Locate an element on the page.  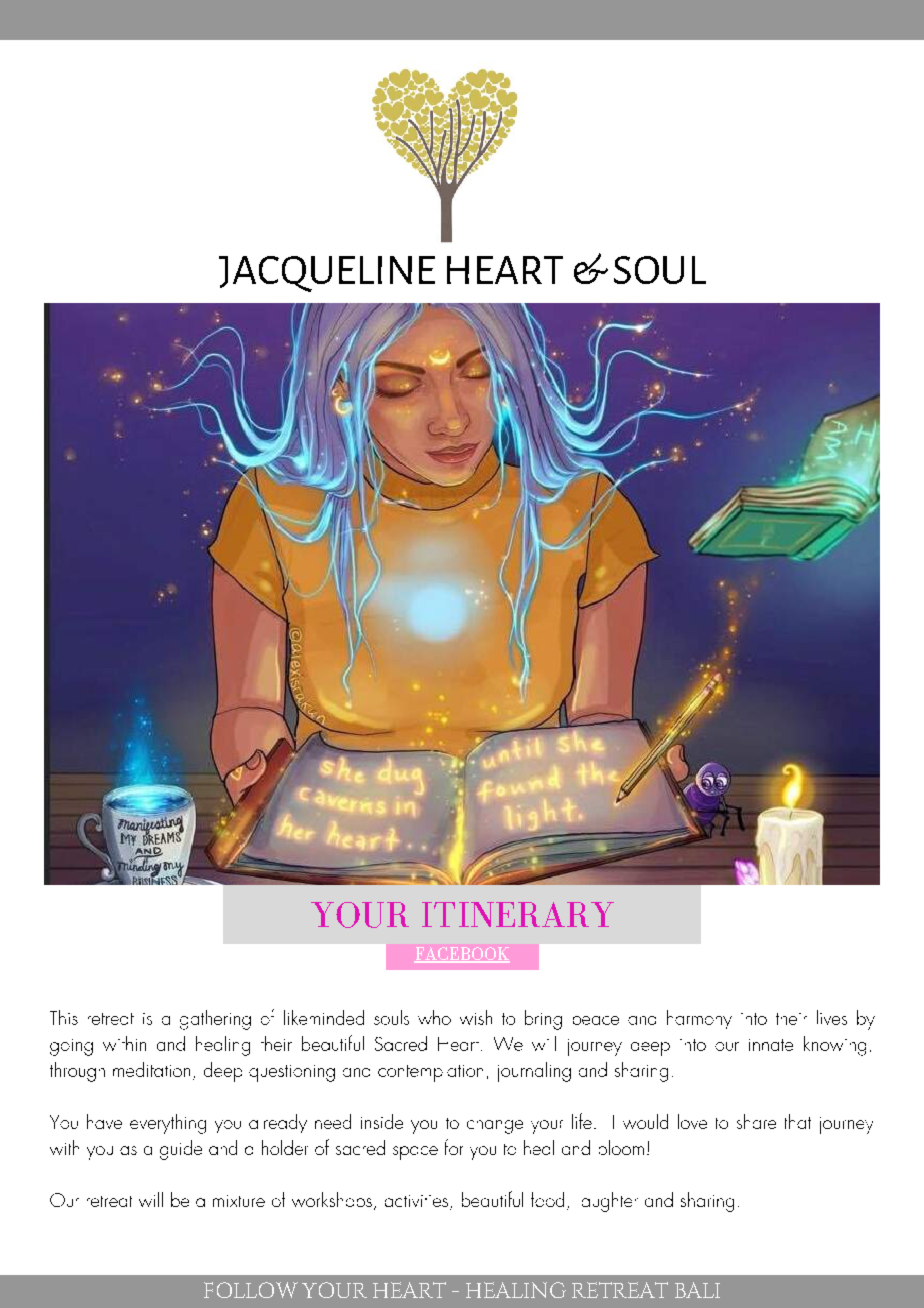
wish is located at coordinates (476, 1017).
